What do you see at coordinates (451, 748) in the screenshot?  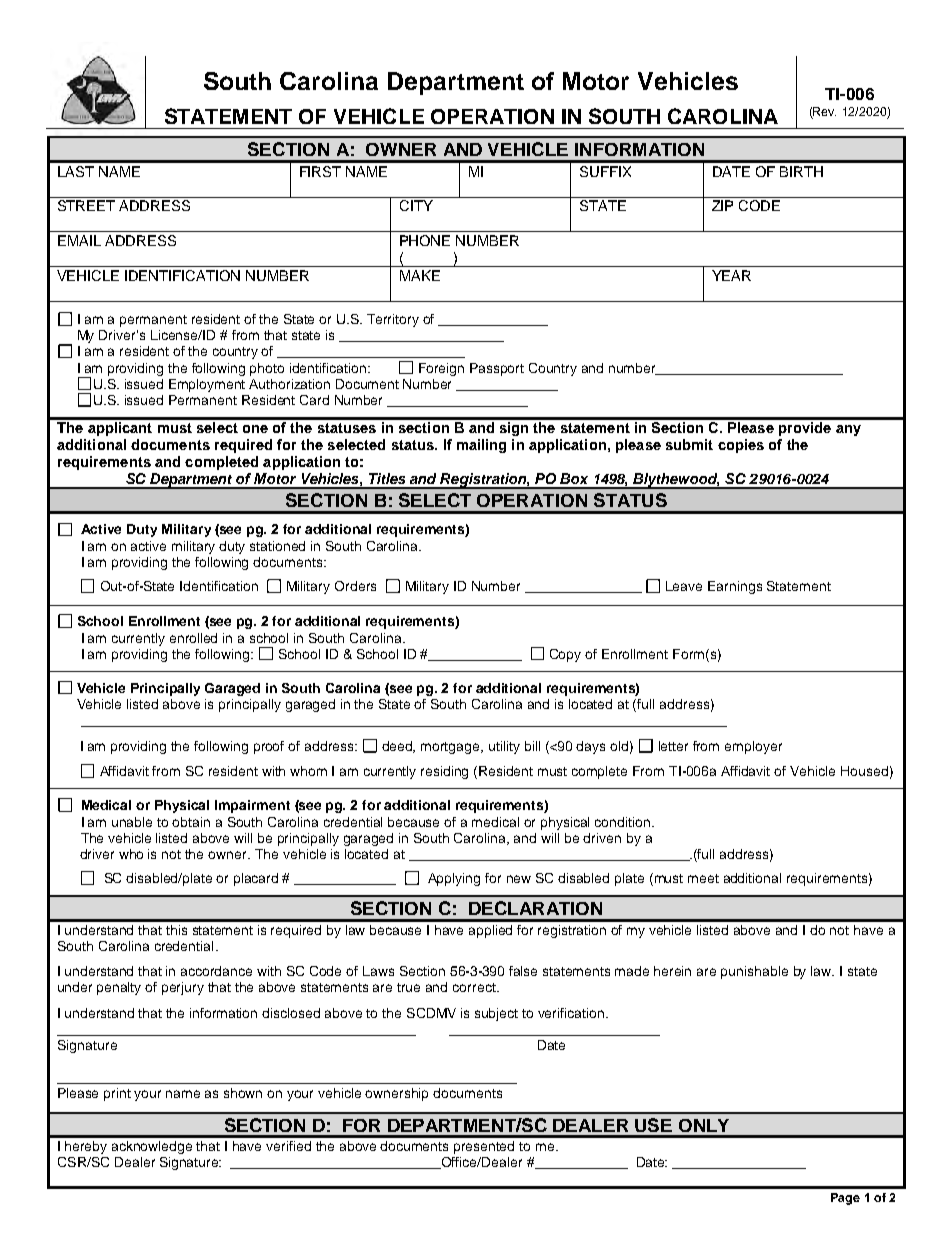 I see `mortgage` at bounding box center [451, 748].
